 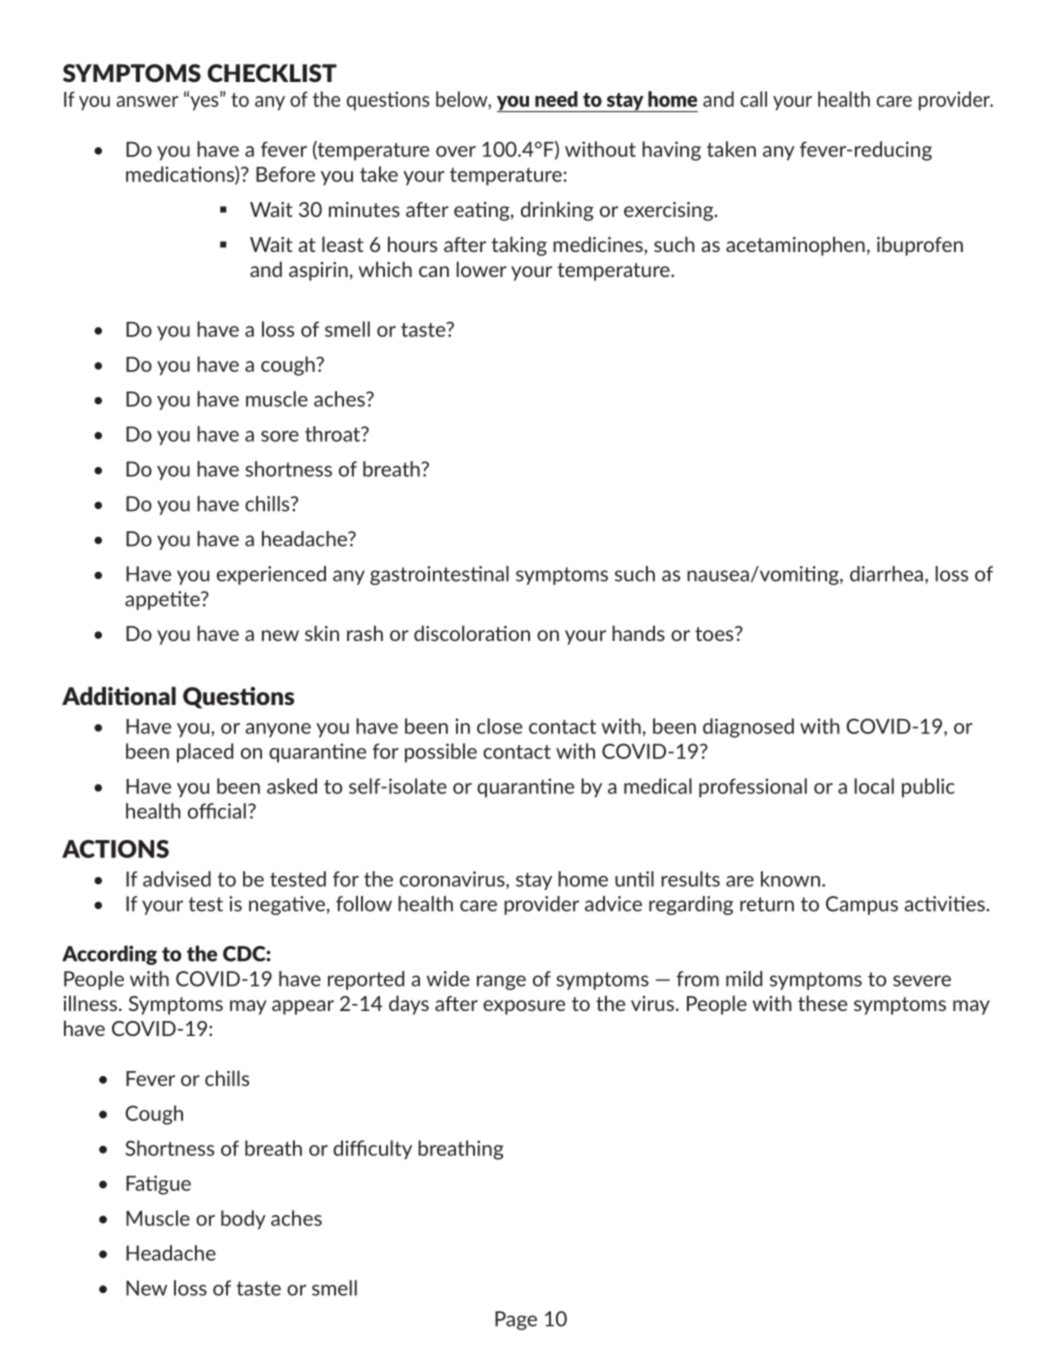 I want to click on Page, so click(x=516, y=1320).
